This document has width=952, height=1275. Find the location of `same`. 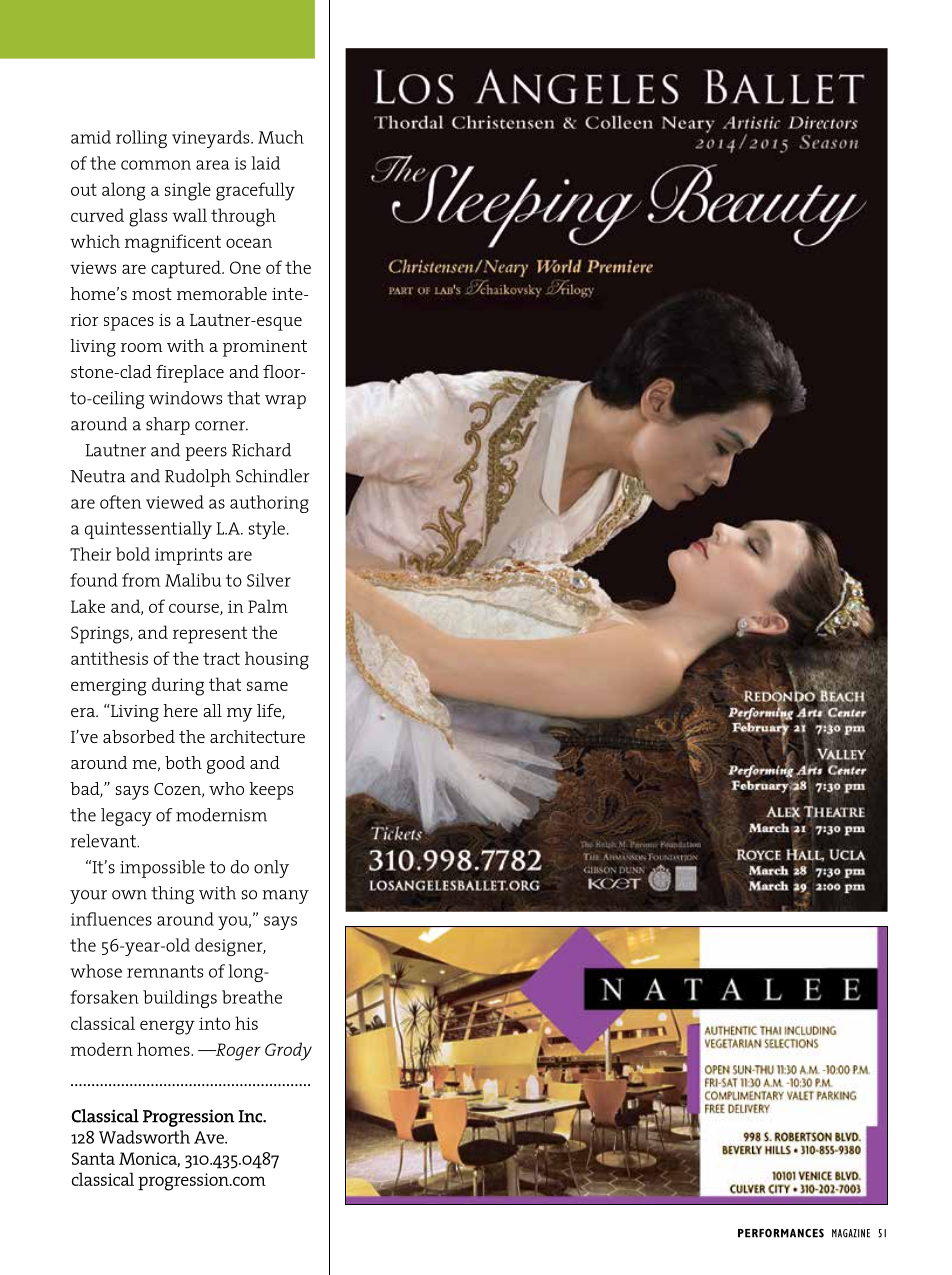

same is located at coordinates (267, 686).
